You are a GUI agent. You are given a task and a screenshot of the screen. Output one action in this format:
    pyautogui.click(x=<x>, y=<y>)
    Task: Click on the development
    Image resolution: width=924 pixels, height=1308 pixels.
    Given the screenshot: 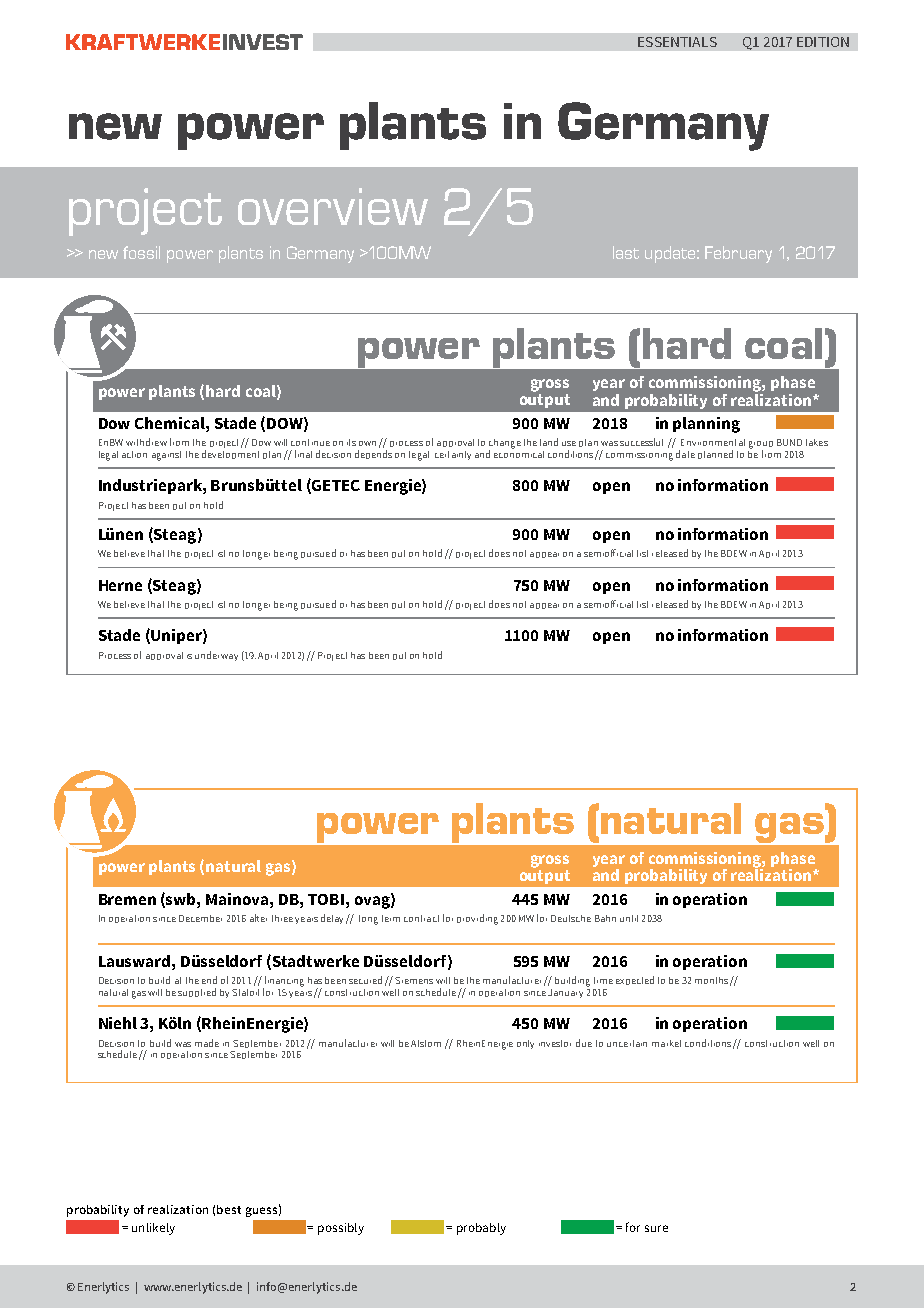 What is the action you would take?
    pyautogui.click(x=230, y=454)
